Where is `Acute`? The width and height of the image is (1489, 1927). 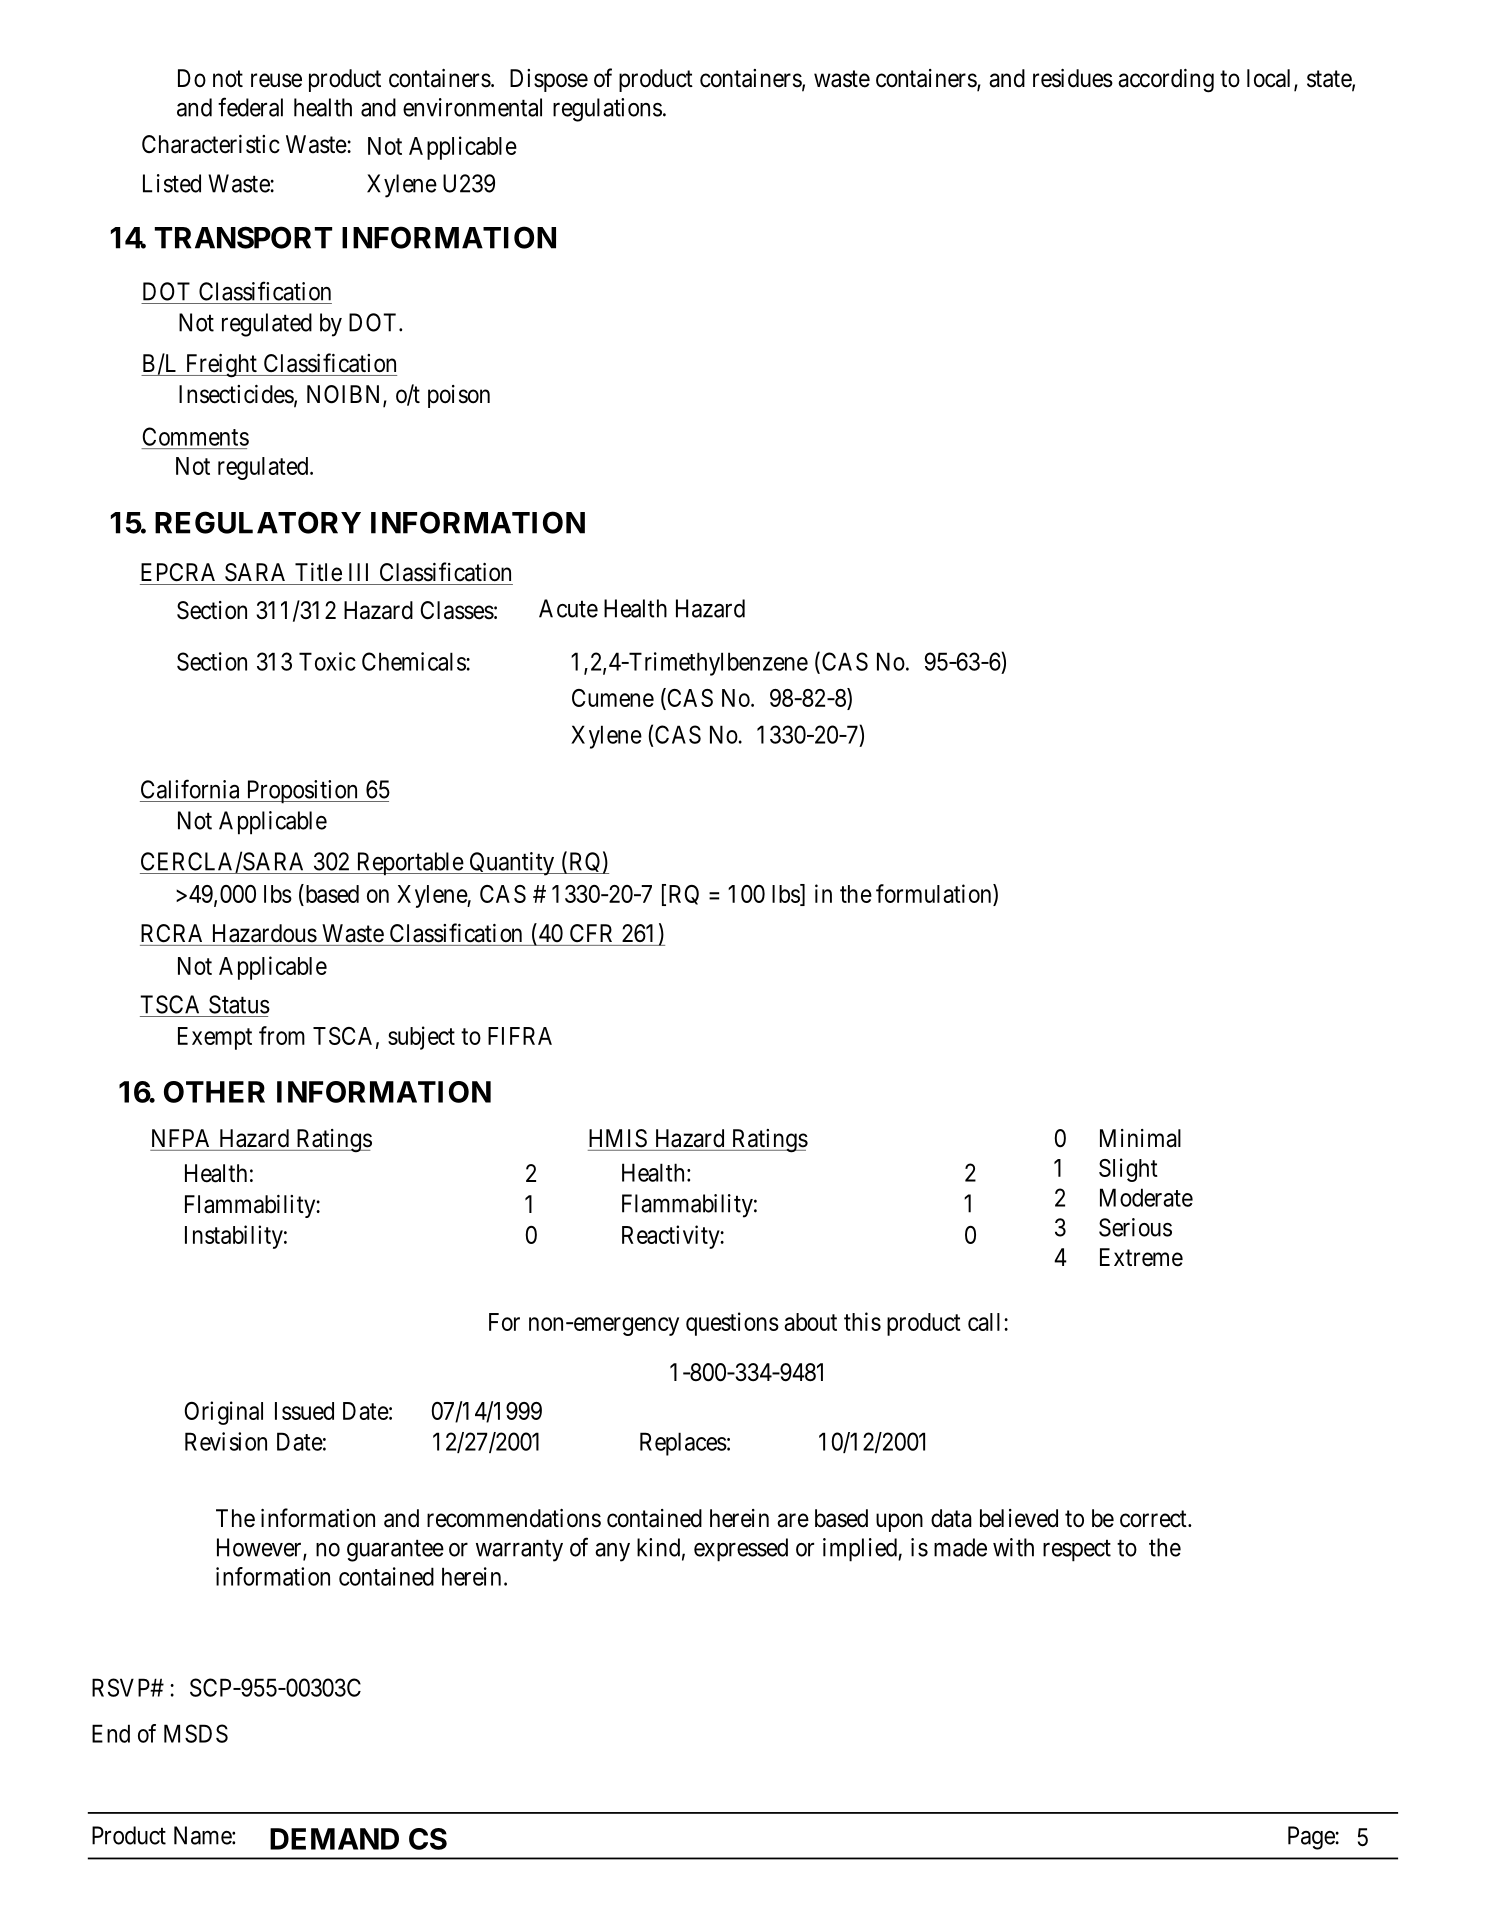
Acute is located at coordinates (568, 608).
